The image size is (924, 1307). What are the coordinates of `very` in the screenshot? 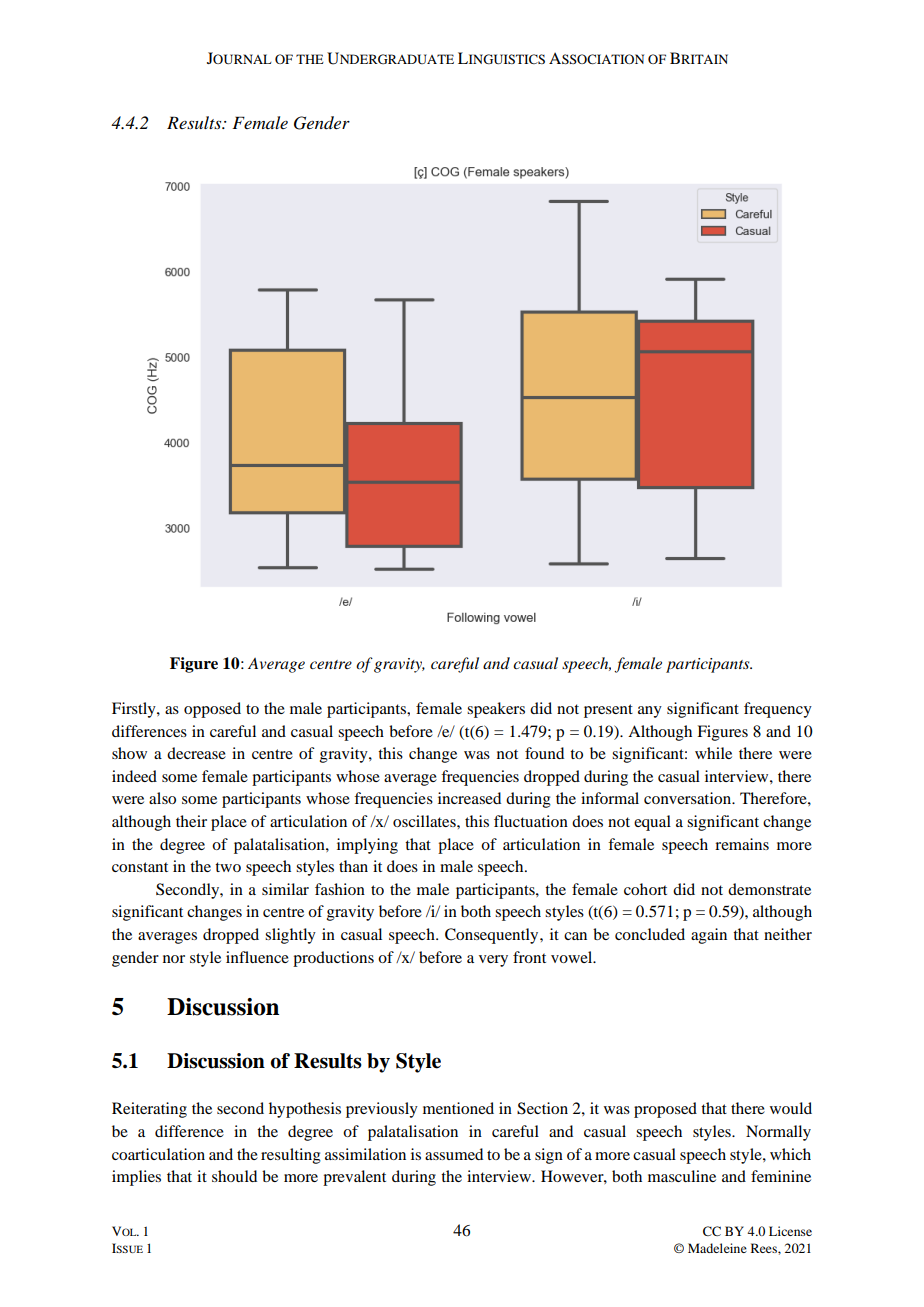 It's located at (493, 961).
